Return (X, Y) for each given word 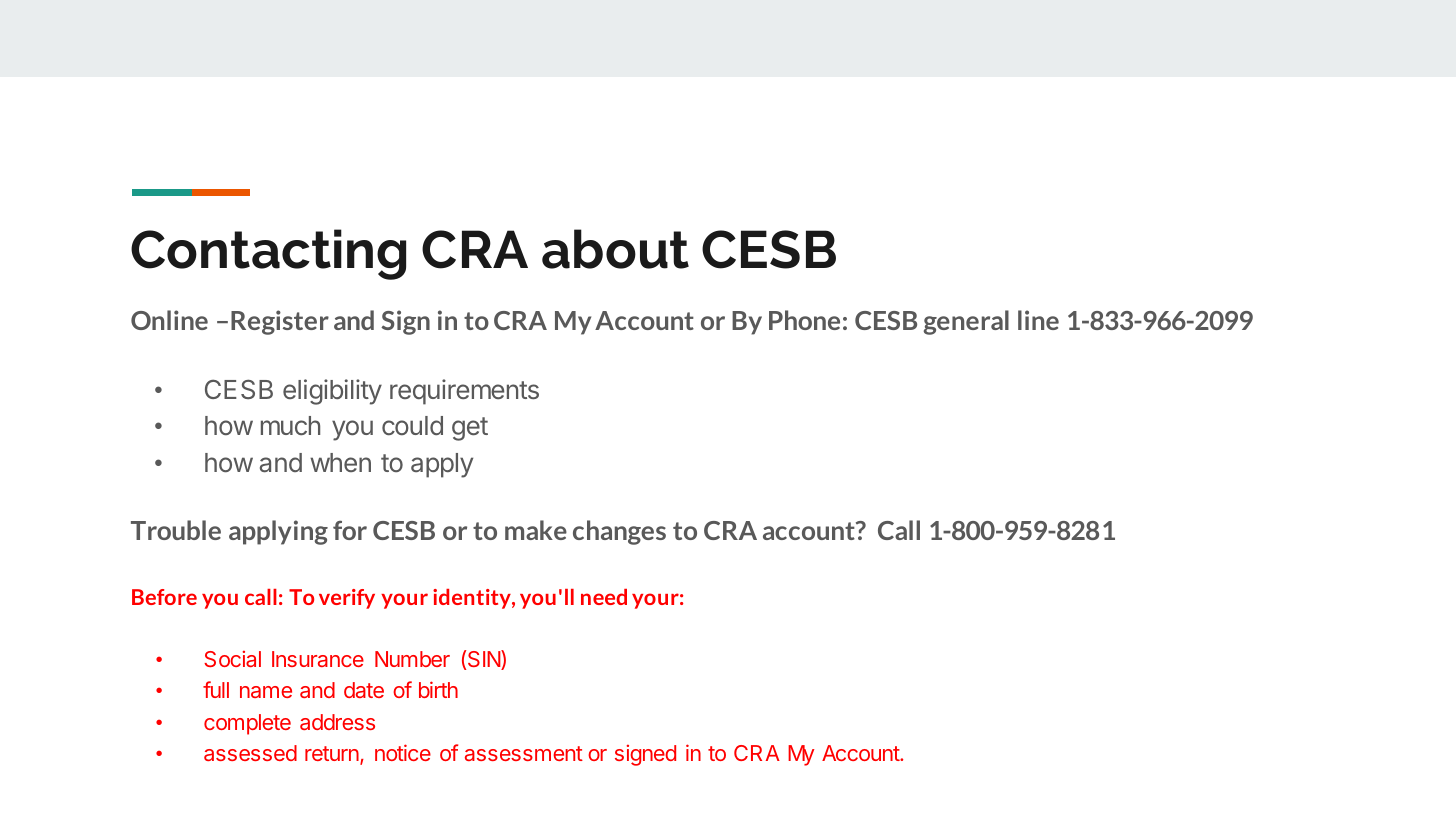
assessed (250, 753)
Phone (804, 320)
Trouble (176, 530)
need (604, 597)
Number (412, 659)
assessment (524, 753)
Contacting (268, 254)
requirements (464, 392)
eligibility (332, 392)
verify (347, 599)
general (966, 322)
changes (619, 532)
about (615, 249)
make (536, 530)
